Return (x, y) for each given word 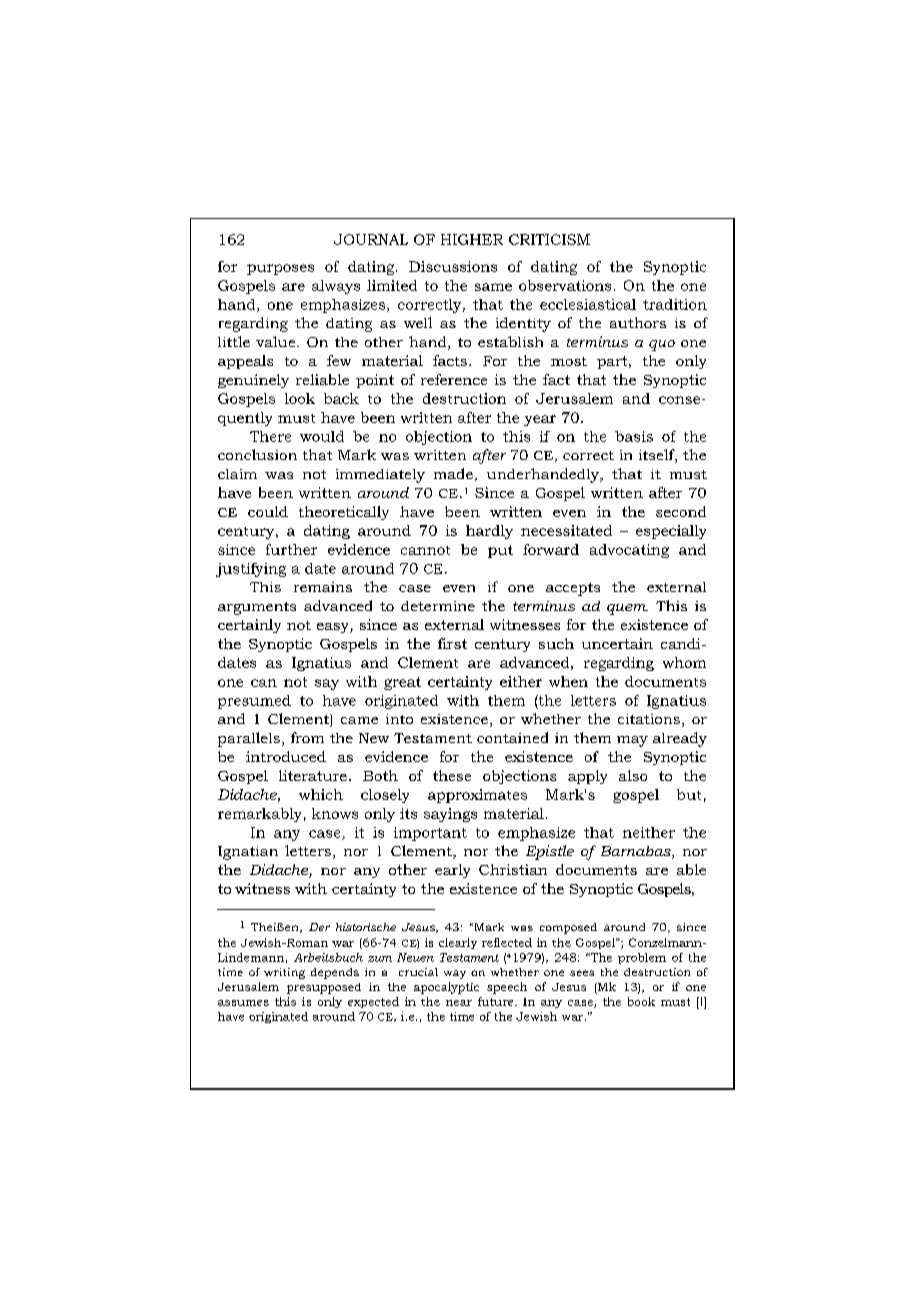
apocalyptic (446, 988)
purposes (280, 269)
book (641, 1001)
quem (627, 609)
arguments (257, 608)
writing (284, 973)
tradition (675, 304)
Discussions (453, 266)
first (452, 643)
